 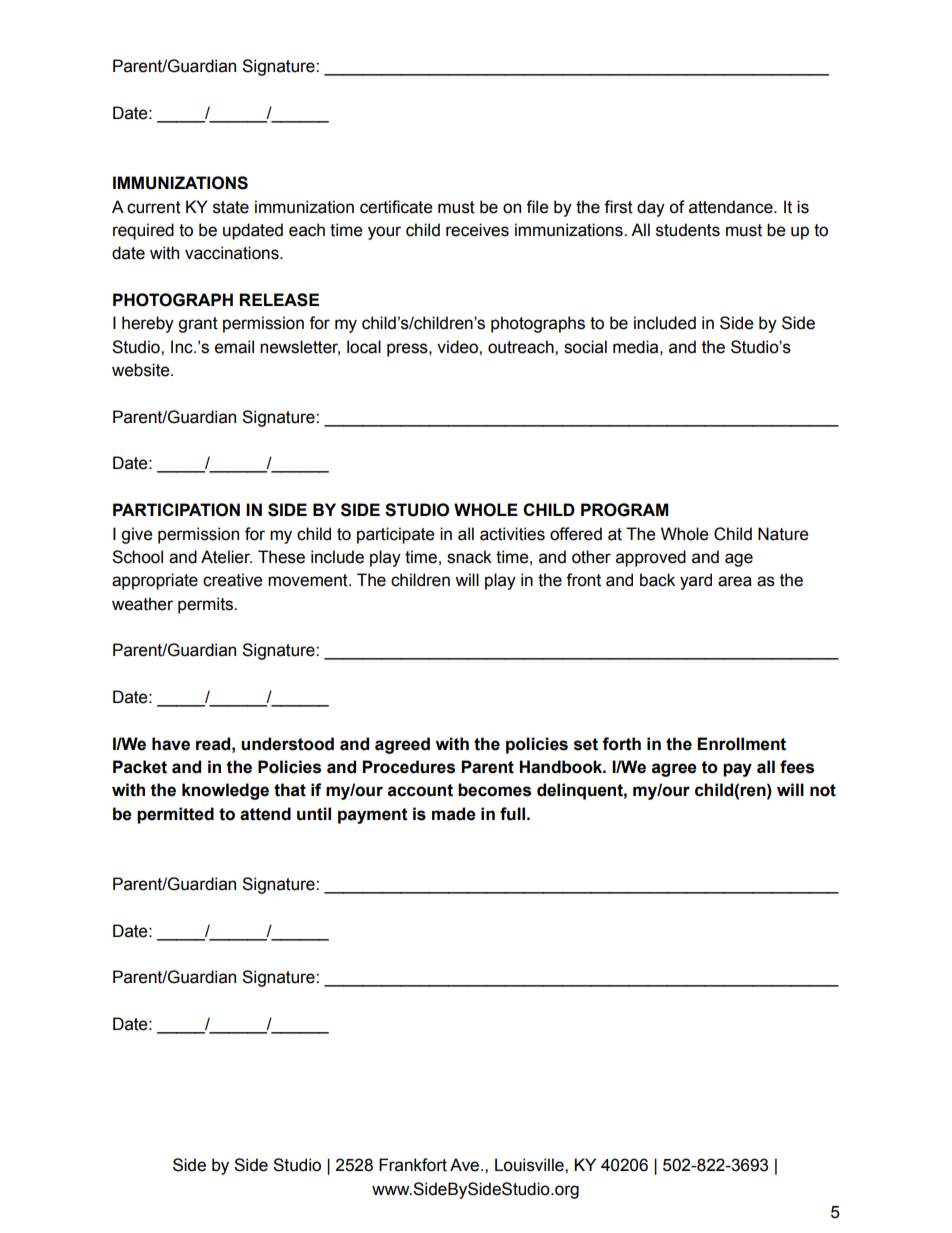 What do you see at coordinates (469, 557) in the screenshot?
I see `snack` at bounding box center [469, 557].
